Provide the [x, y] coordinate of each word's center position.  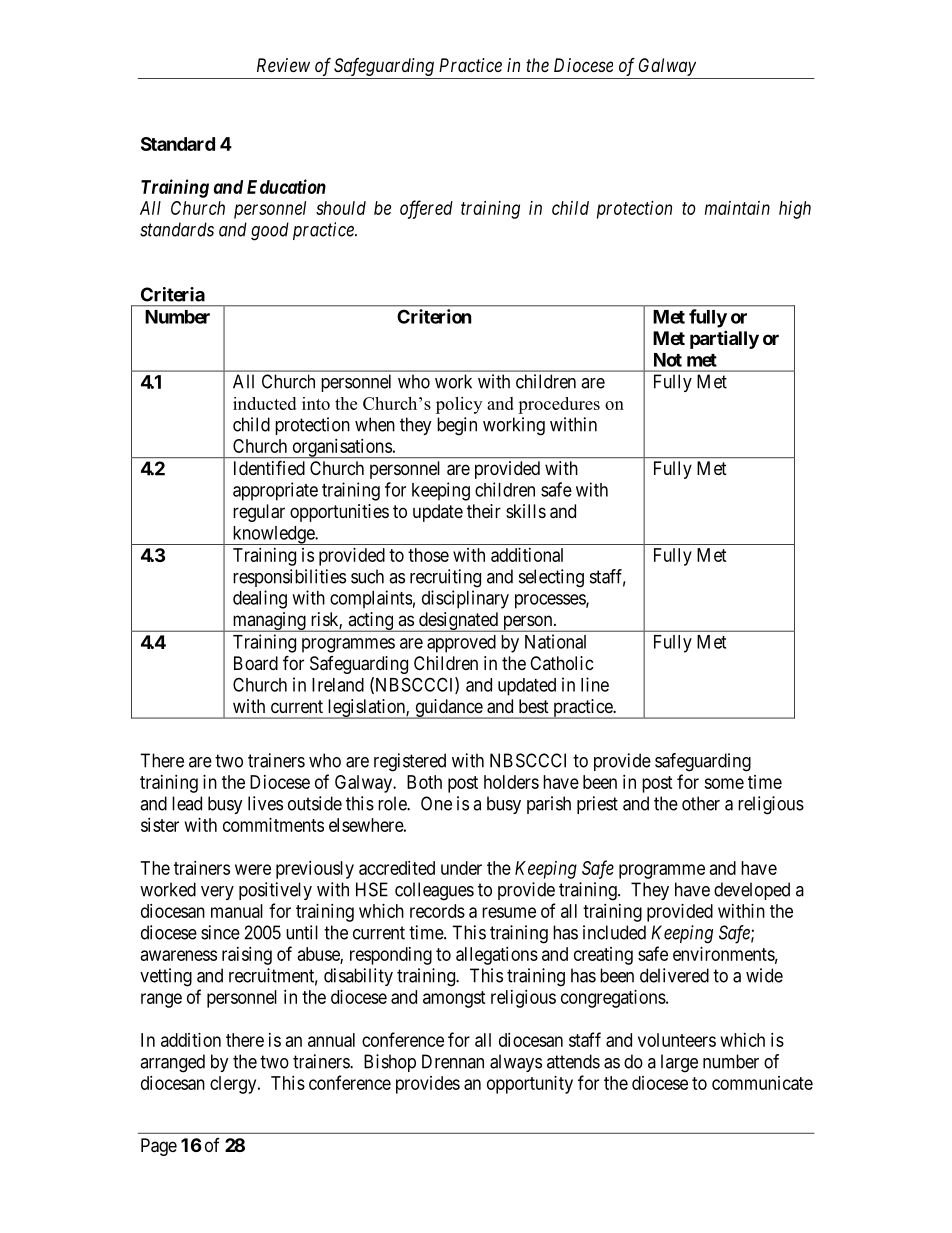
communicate [762, 1083]
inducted [264, 403]
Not [668, 360]
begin [457, 426]
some [724, 783]
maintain [737, 208]
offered [426, 209]
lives [265, 803]
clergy [234, 1085]
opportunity [530, 1085]
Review [283, 65]
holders [511, 782]
